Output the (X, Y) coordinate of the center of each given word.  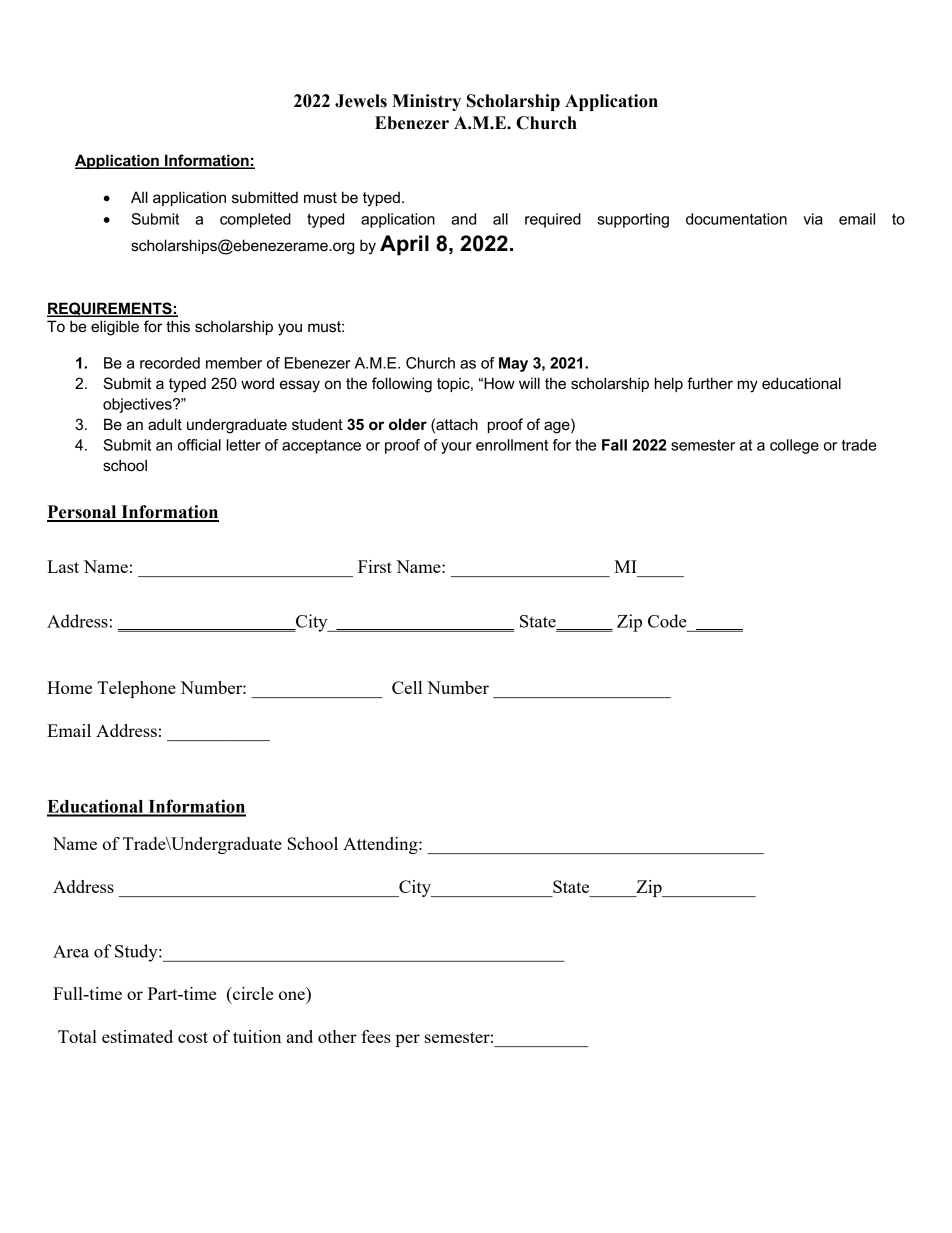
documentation (736, 219)
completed (255, 220)
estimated (137, 1036)
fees (376, 1036)
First (375, 566)
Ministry (426, 102)
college (794, 446)
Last (63, 566)
